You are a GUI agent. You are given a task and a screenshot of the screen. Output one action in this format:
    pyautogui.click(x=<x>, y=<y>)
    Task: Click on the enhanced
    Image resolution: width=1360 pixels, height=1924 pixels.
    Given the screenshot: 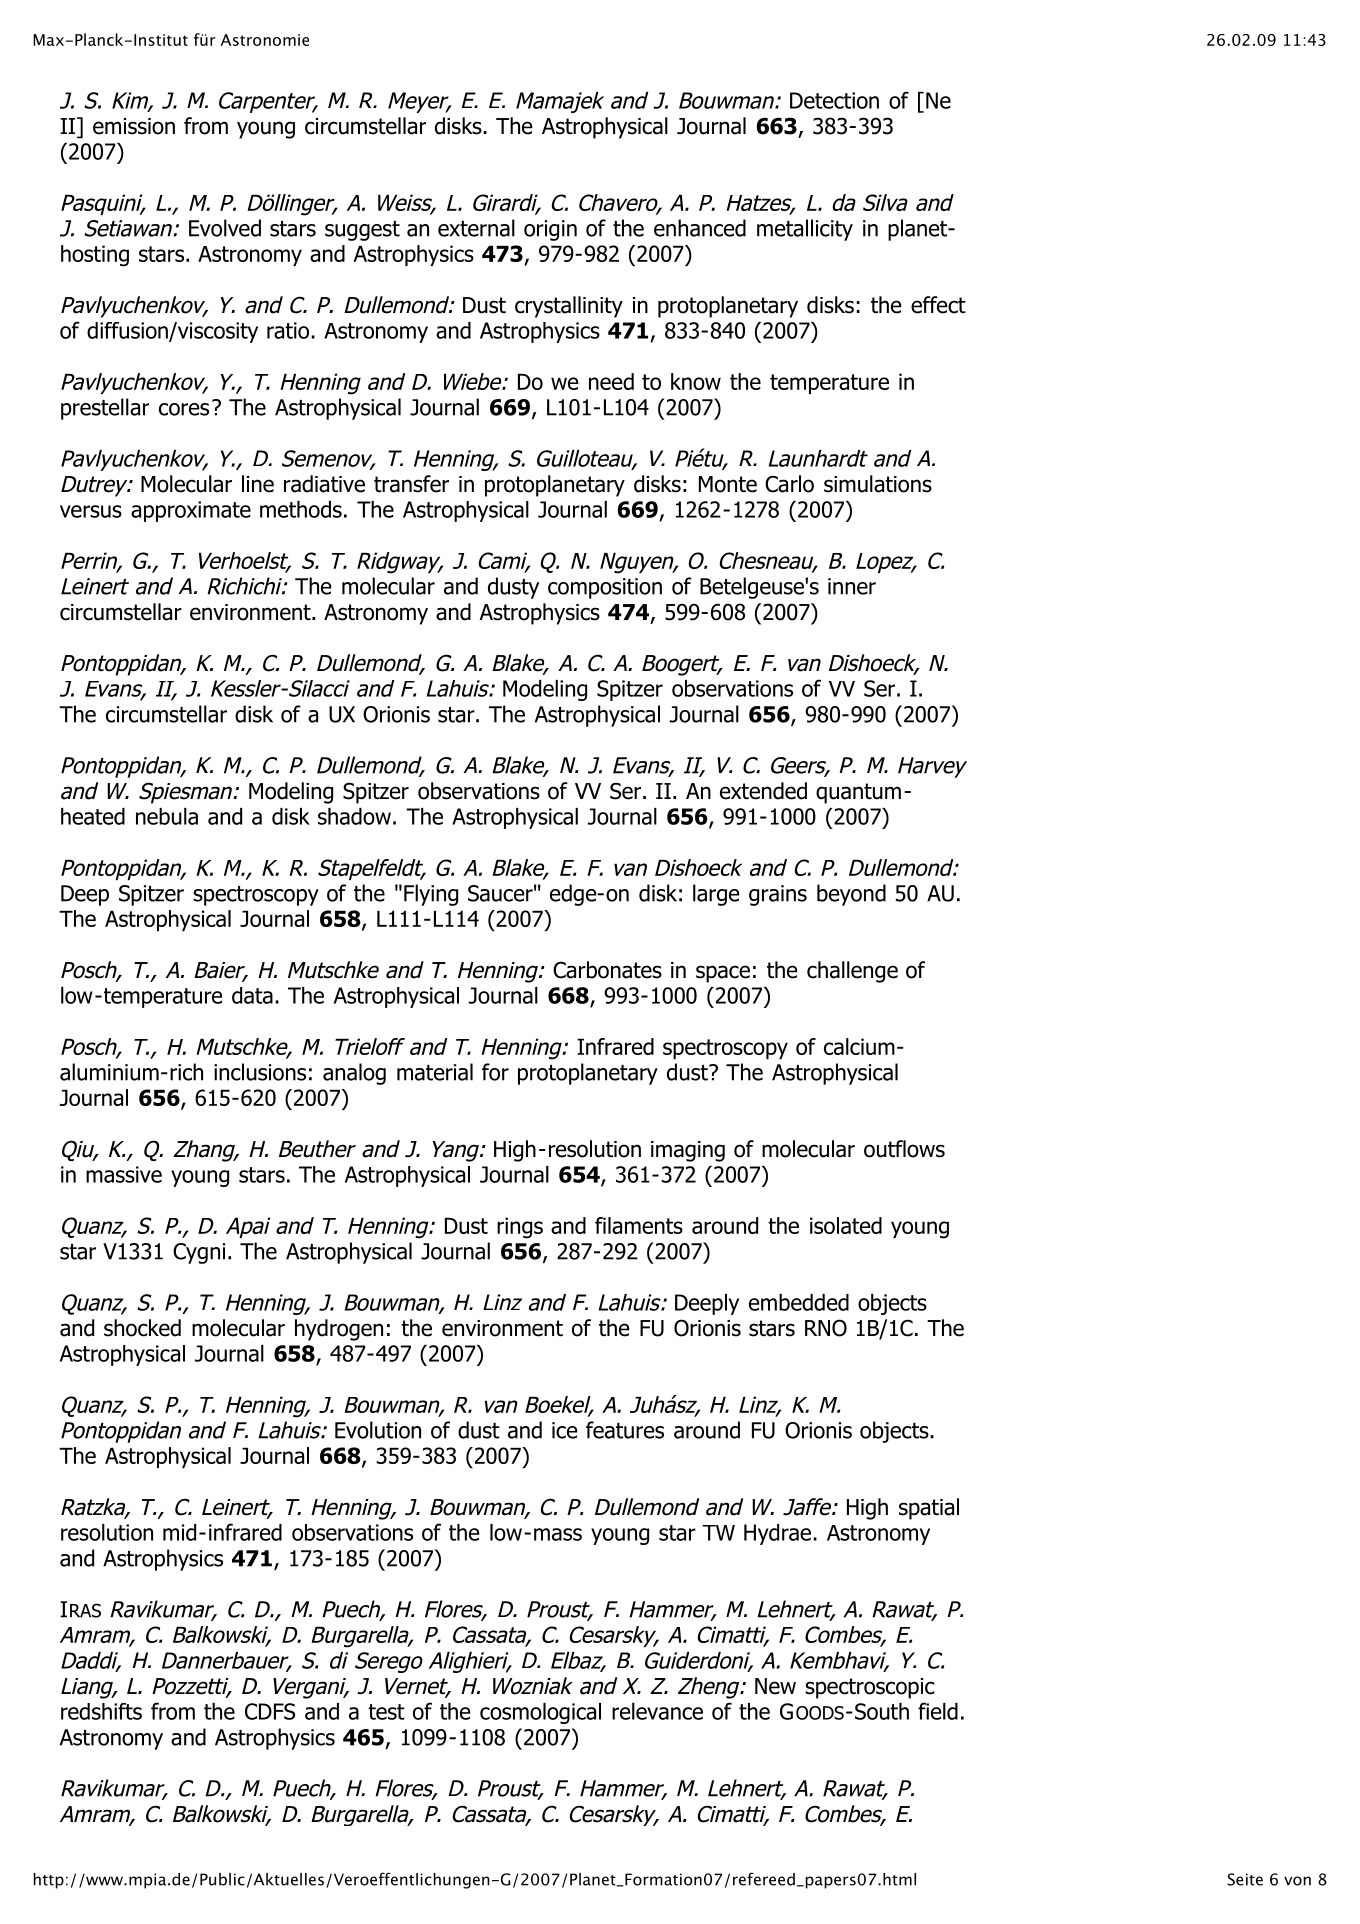 What is the action you would take?
    pyautogui.click(x=700, y=228)
